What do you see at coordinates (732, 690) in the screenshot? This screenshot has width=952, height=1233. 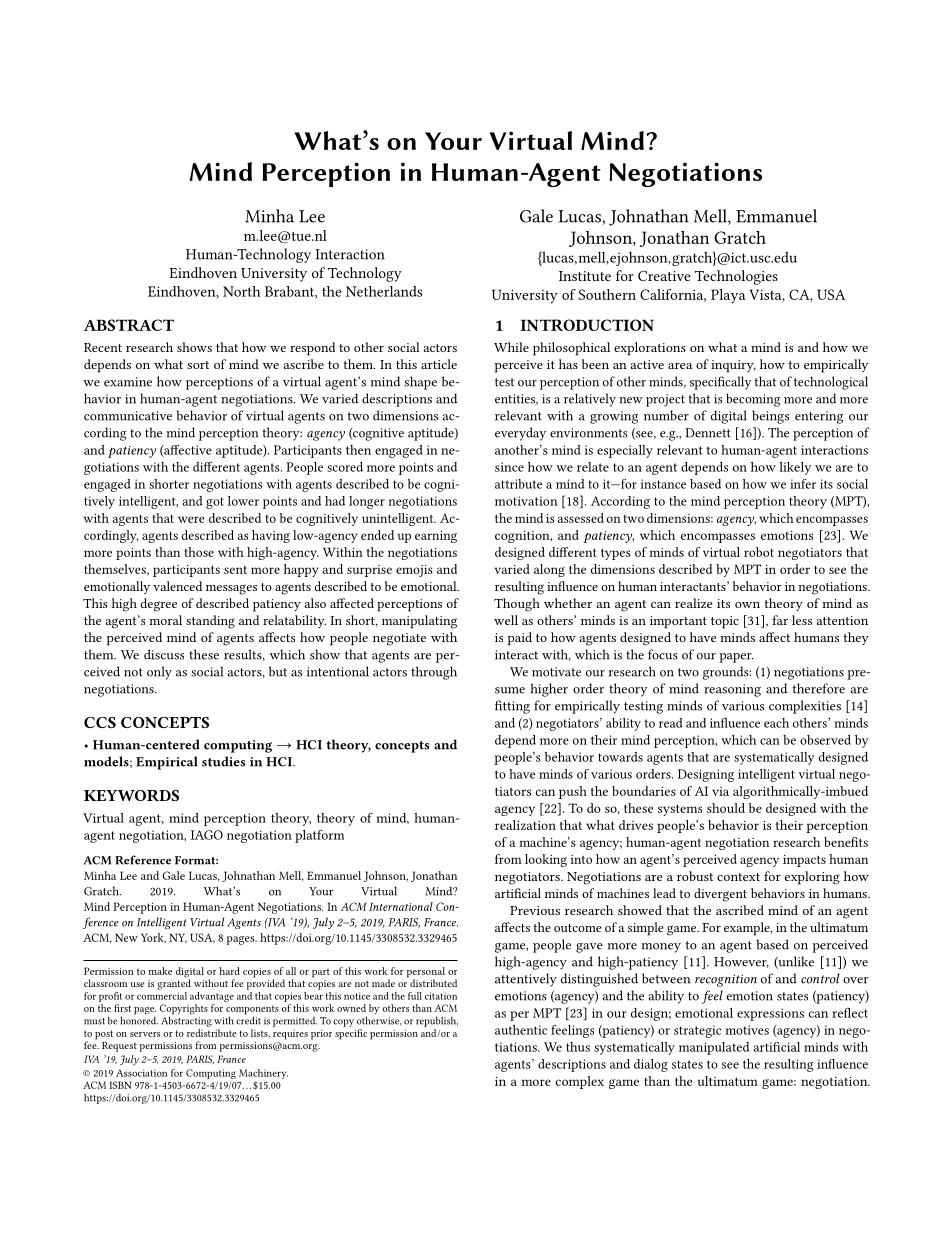 I see `reasoning` at bounding box center [732, 690].
